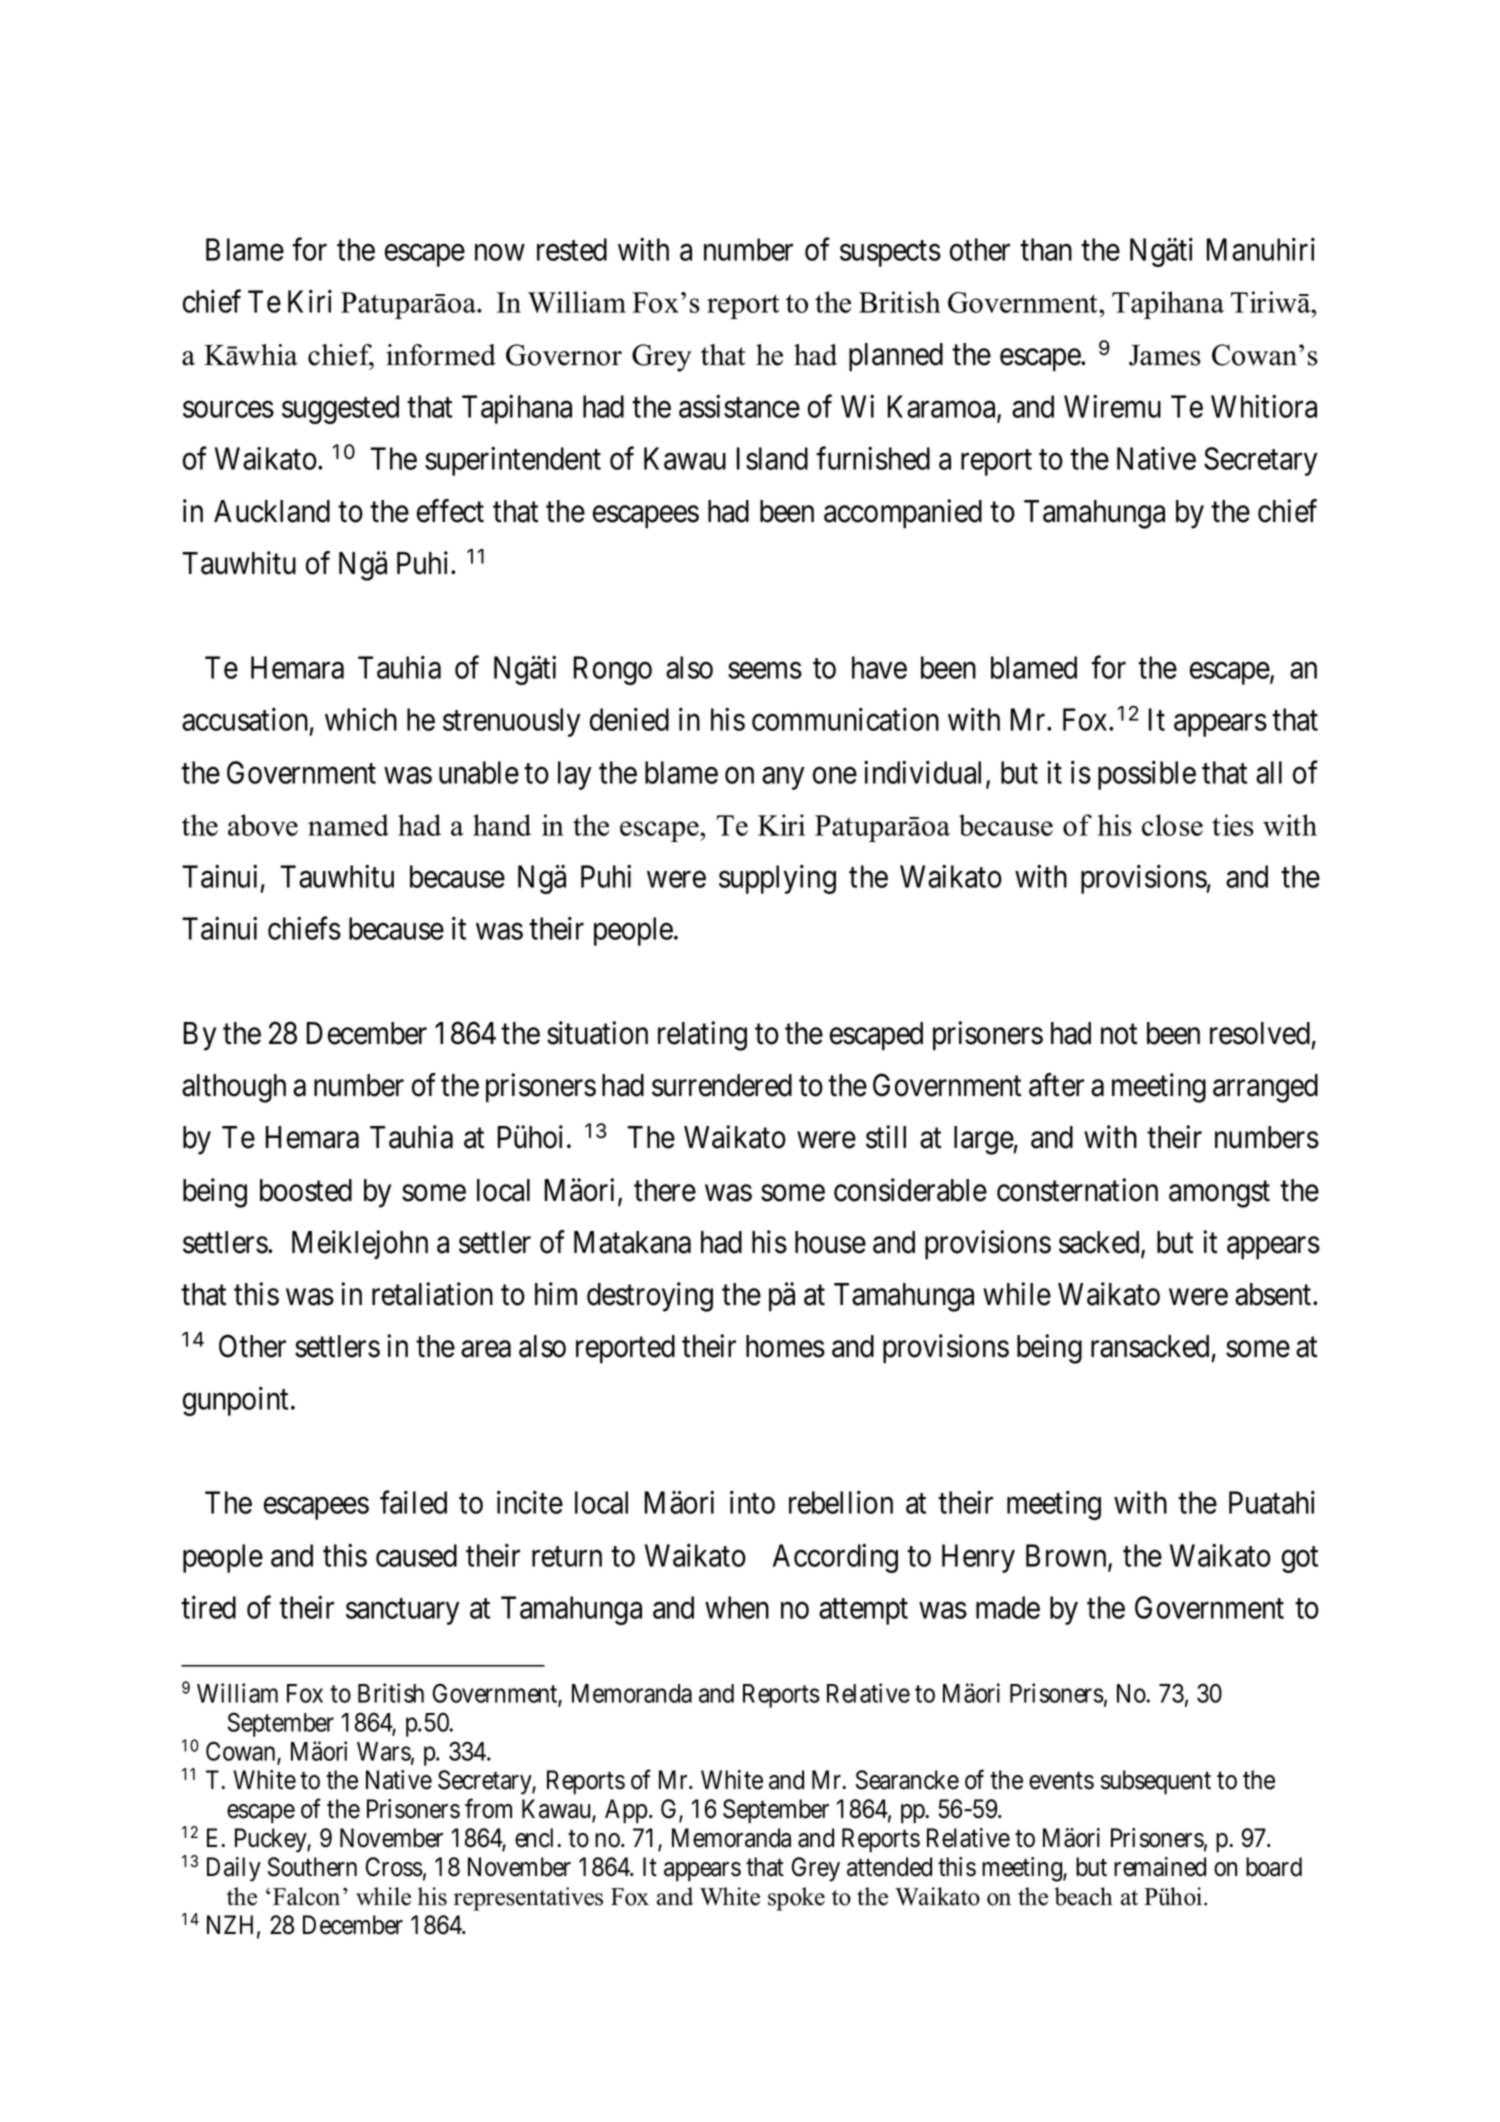 Image resolution: width=1500 pixels, height=2122 pixels. What do you see at coordinates (432, 1294) in the document?
I see `retaliation` at bounding box center [432, 1294].
